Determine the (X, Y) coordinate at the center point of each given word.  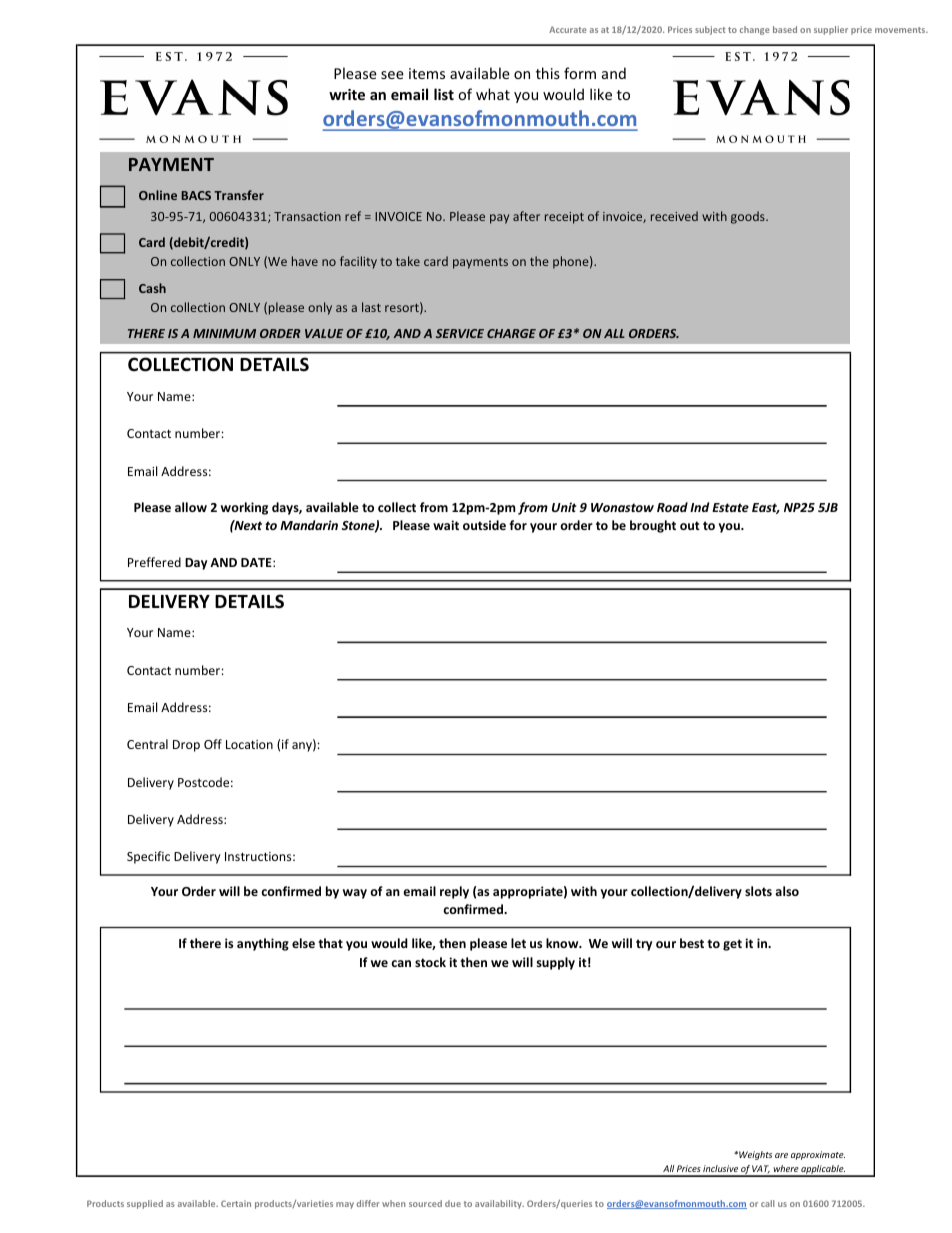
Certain (236, 1203)
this (548, 73)
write (347, 94)
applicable (823, 1171)
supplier (831, 30)
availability (499, 1204)
